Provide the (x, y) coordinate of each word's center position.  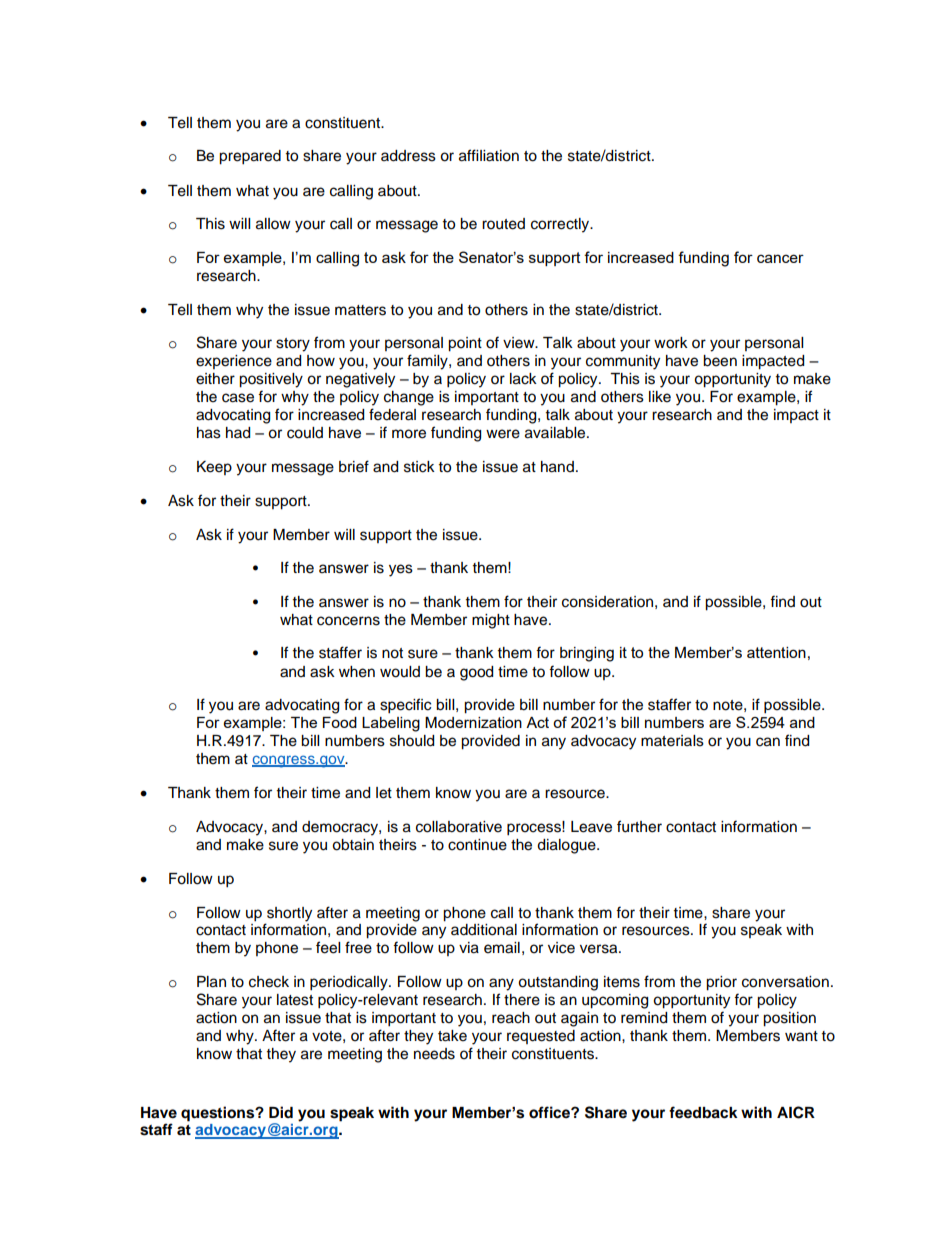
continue (477, 845)
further (639, 826)
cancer (780, 258)
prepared (250, 157)
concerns (348, 621)
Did (281, 1112)
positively (271, 380)
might (491, 621)
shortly (289, 914)
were (503, 434)
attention (776, 652)
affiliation (489, 155)
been (720, 361)
